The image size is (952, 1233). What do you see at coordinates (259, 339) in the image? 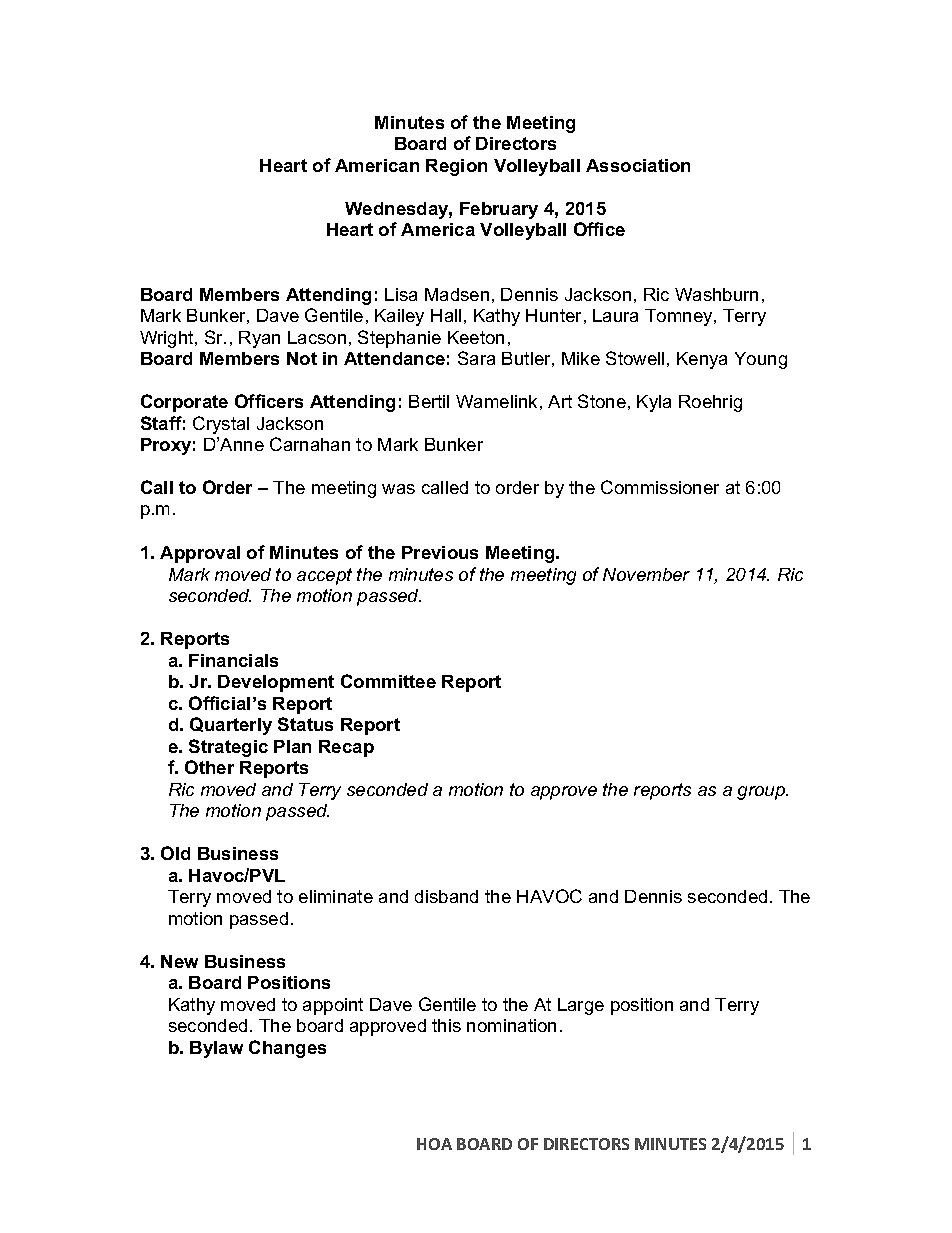
I see `Ryan` at bounding box center [259, 339].
